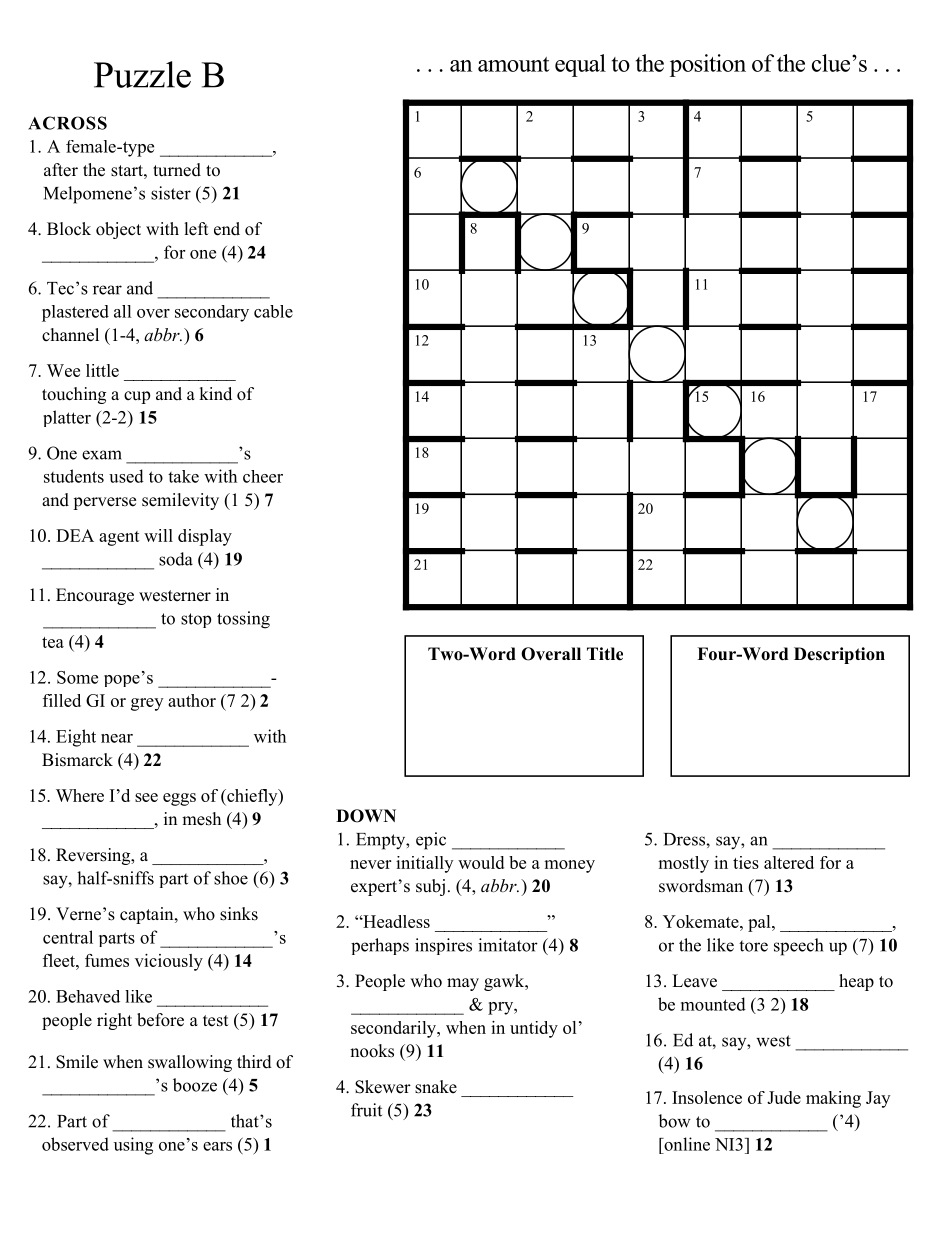 The width and height of the document is (952, 1233). I want to click on position, so click(708, 65).
